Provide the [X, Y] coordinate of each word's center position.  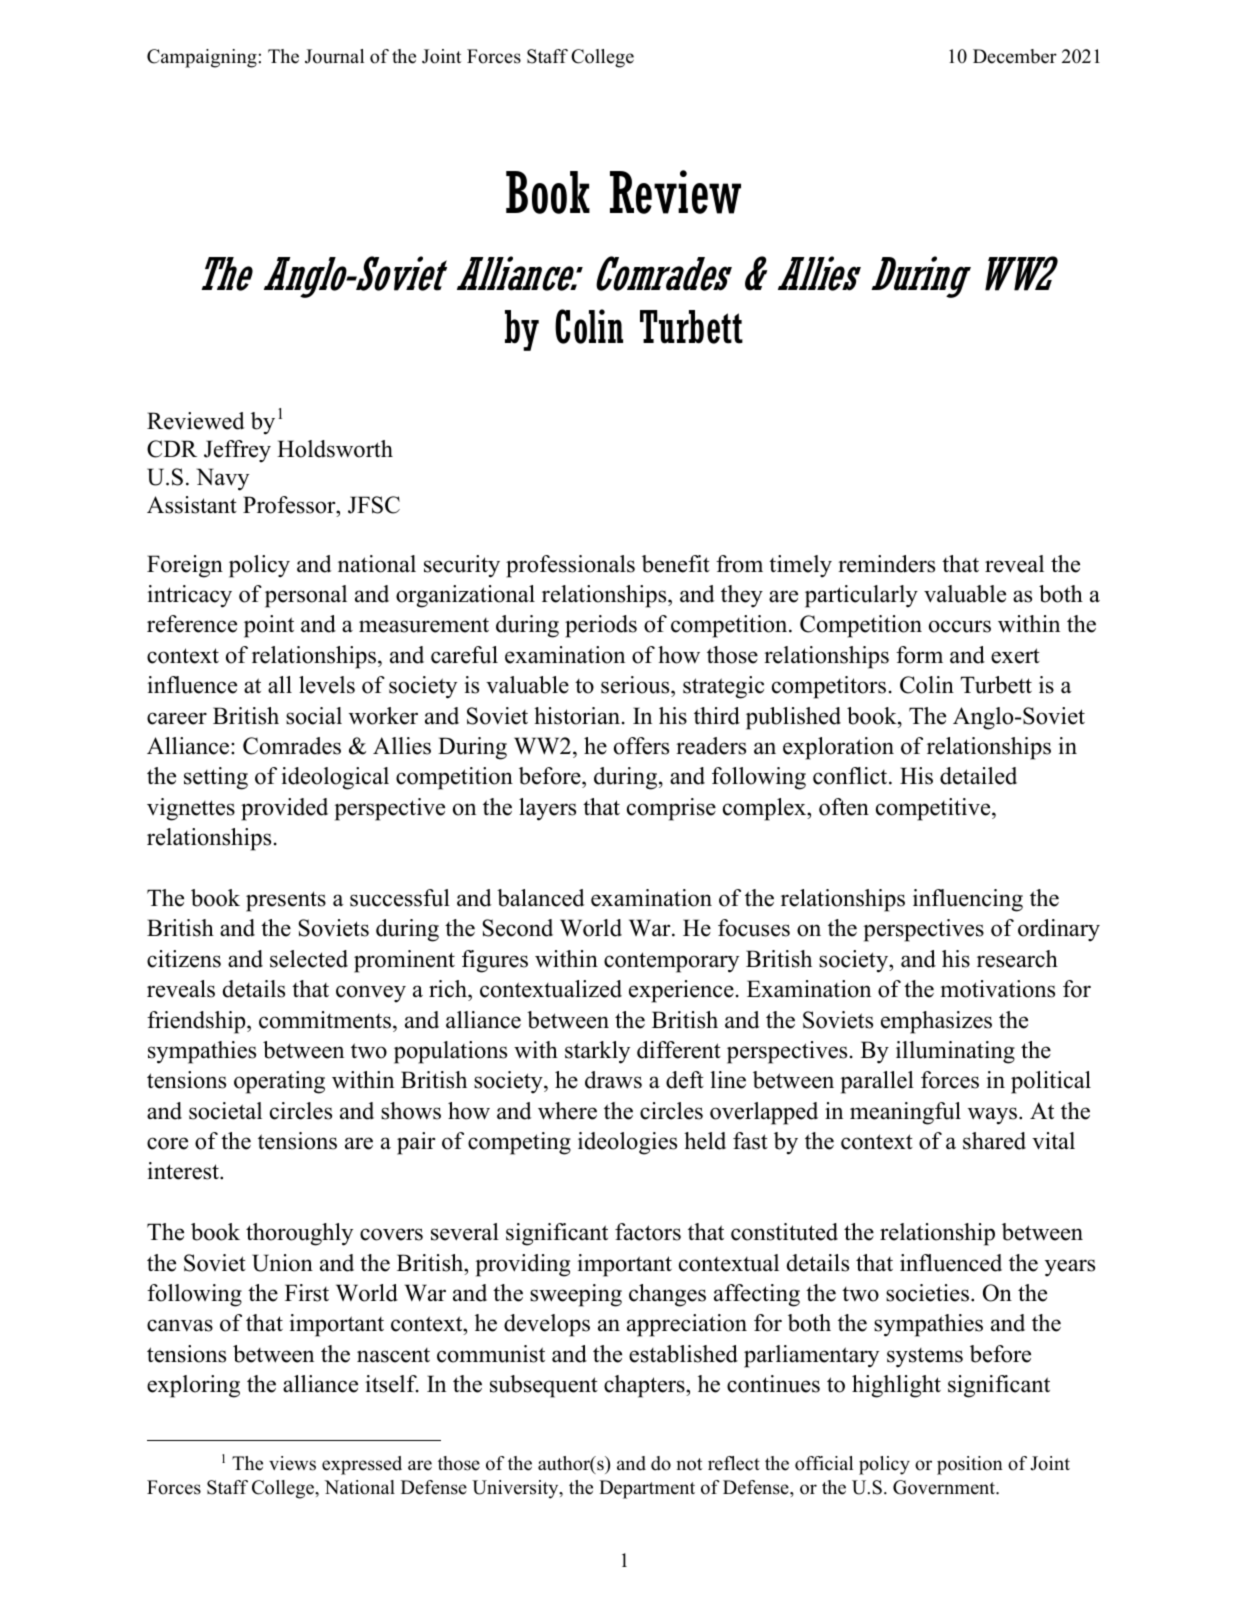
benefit [676, 564]
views [292, 1463]
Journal [334, 56]
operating [279, 1082]
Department [647, 1489]
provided [284, 809]
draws [613, 1080]
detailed [978, 776]
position [970, 1465]
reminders [886, 564]
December [1015, 56]
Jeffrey [237, 451]
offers [641, 746]
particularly [861, 596]
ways [992, 1116]
